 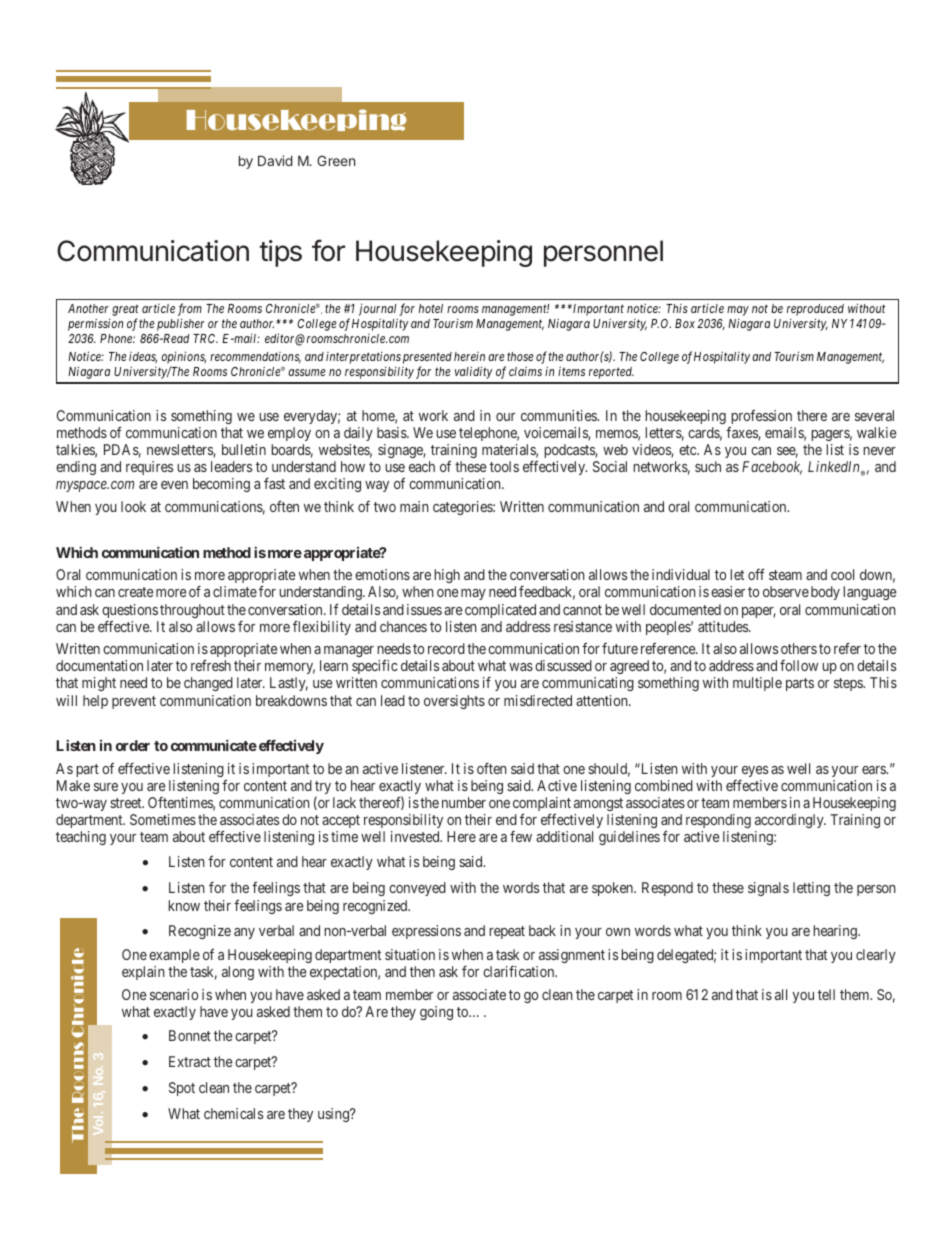 What do you see at coordinates (768, 889) in the document?
I see `signals` at bounding box center [768, 889].
